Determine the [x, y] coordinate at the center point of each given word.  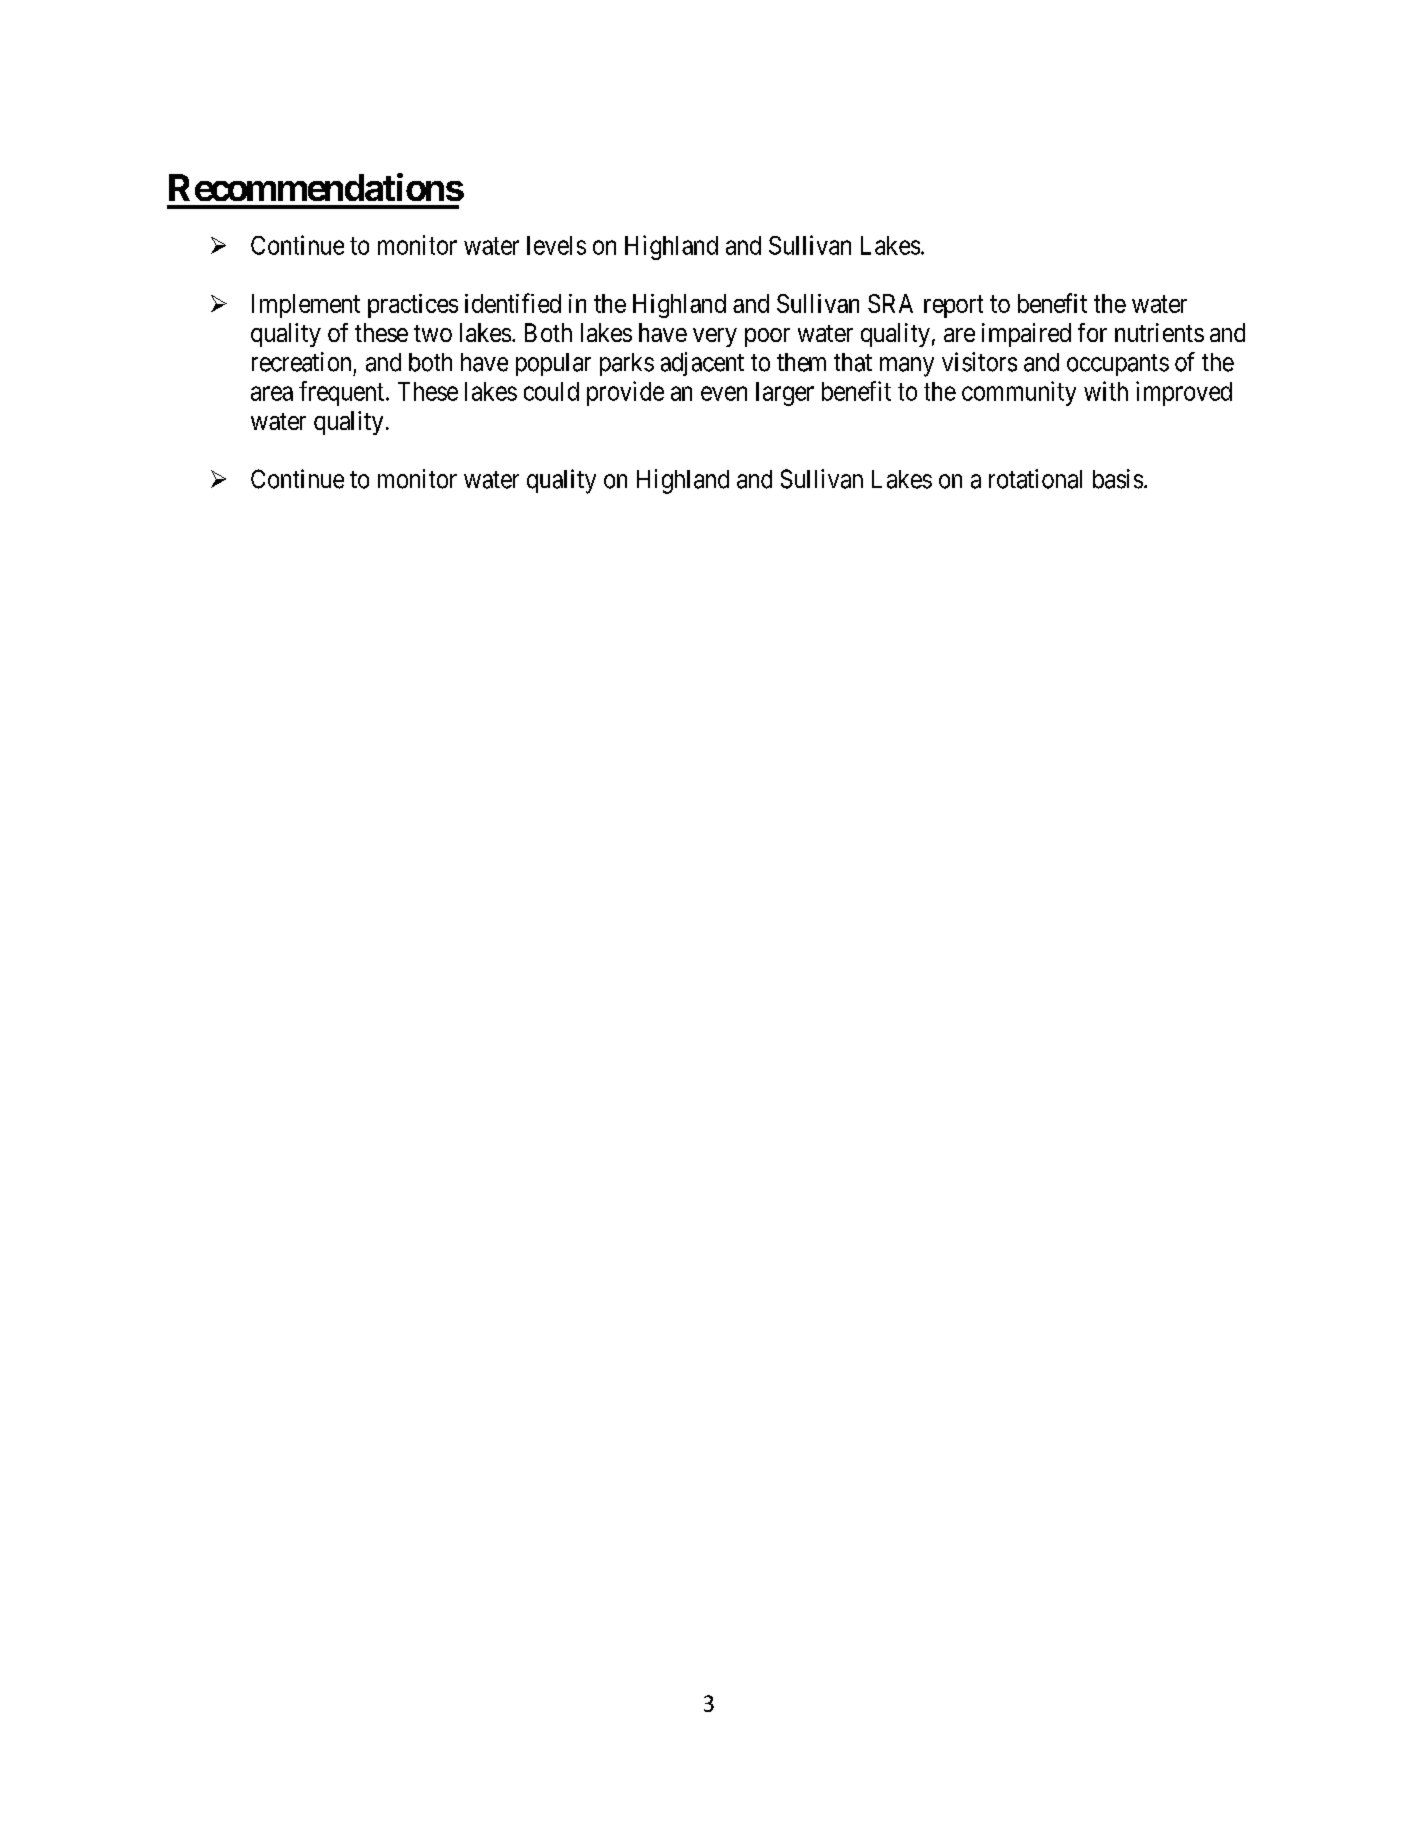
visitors [979, 362]
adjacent [702, 364]
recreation [301, 362]
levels [556, 245]
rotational [1035, 479]
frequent [341, 393]
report [953, 307]
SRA [890, 303]
